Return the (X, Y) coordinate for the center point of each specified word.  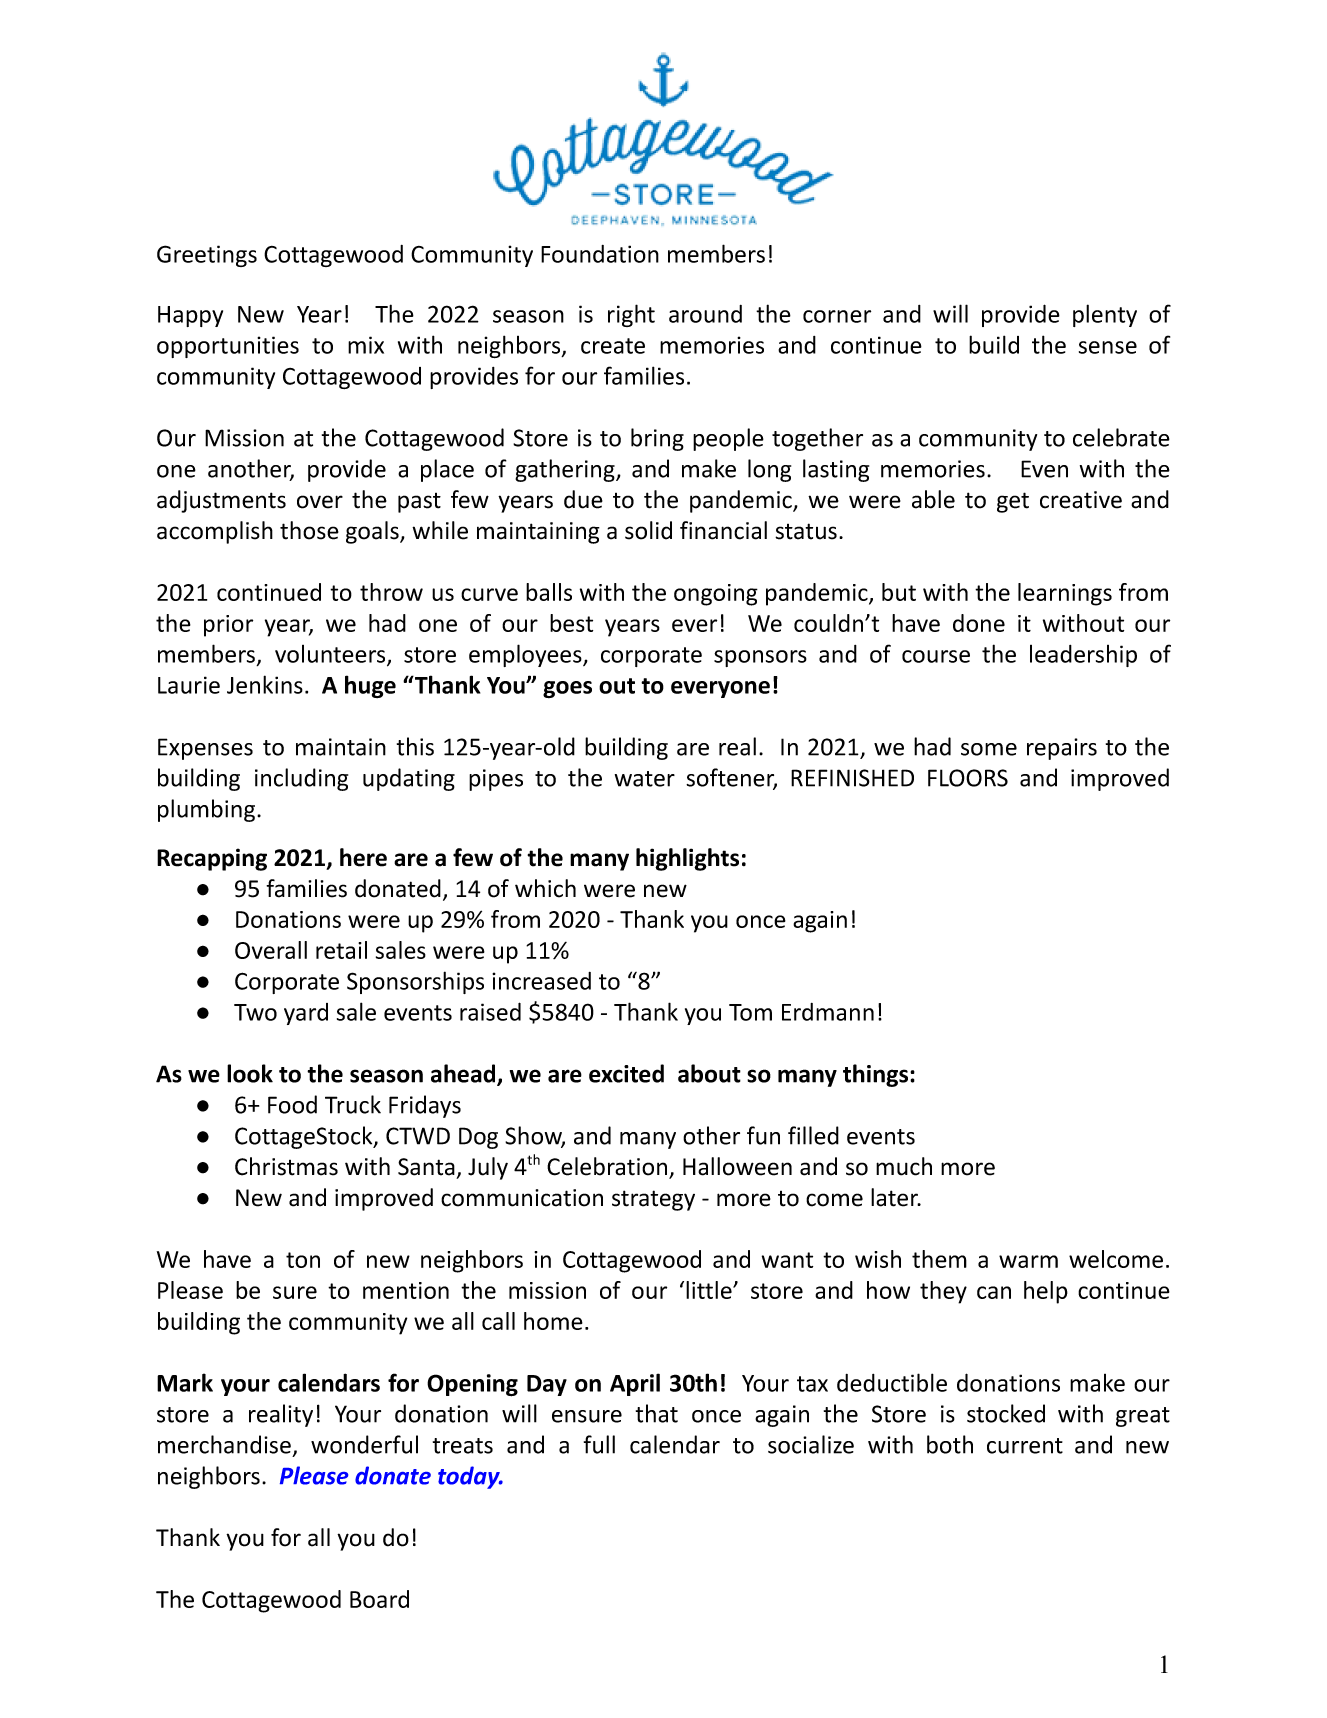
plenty (1105, 315)
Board (379, 1599)
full (599, 1444)
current (1025, 1446)
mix (366, 345)
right (631, 315)
